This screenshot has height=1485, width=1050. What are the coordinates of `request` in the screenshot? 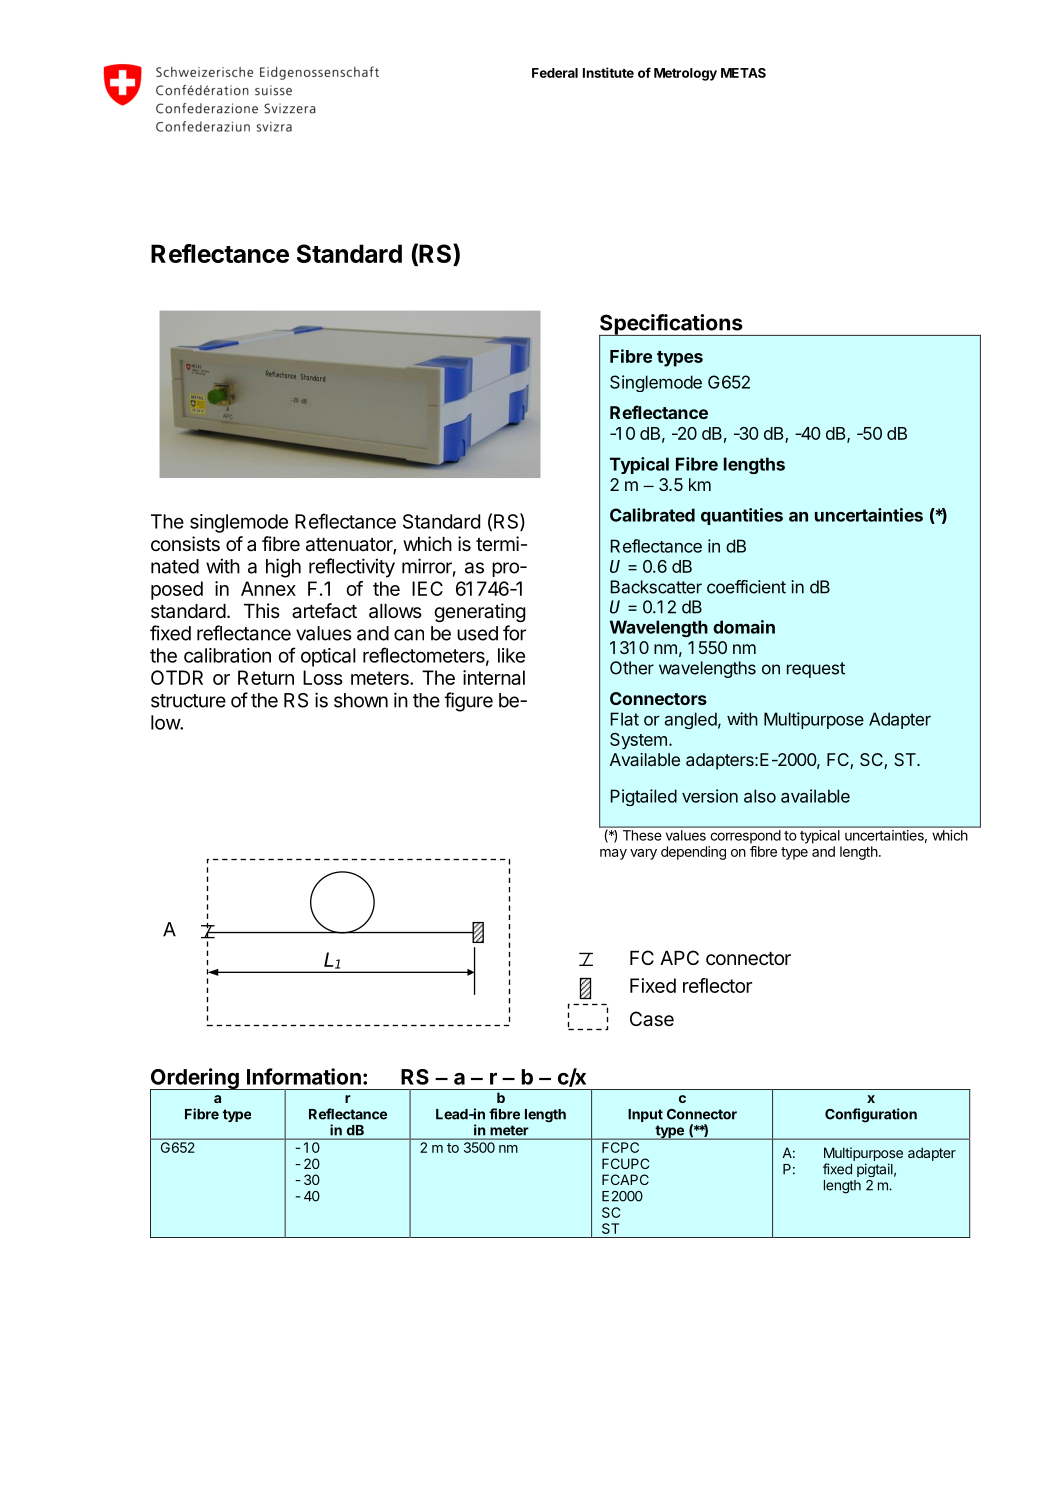 It's located at (816, 670).
